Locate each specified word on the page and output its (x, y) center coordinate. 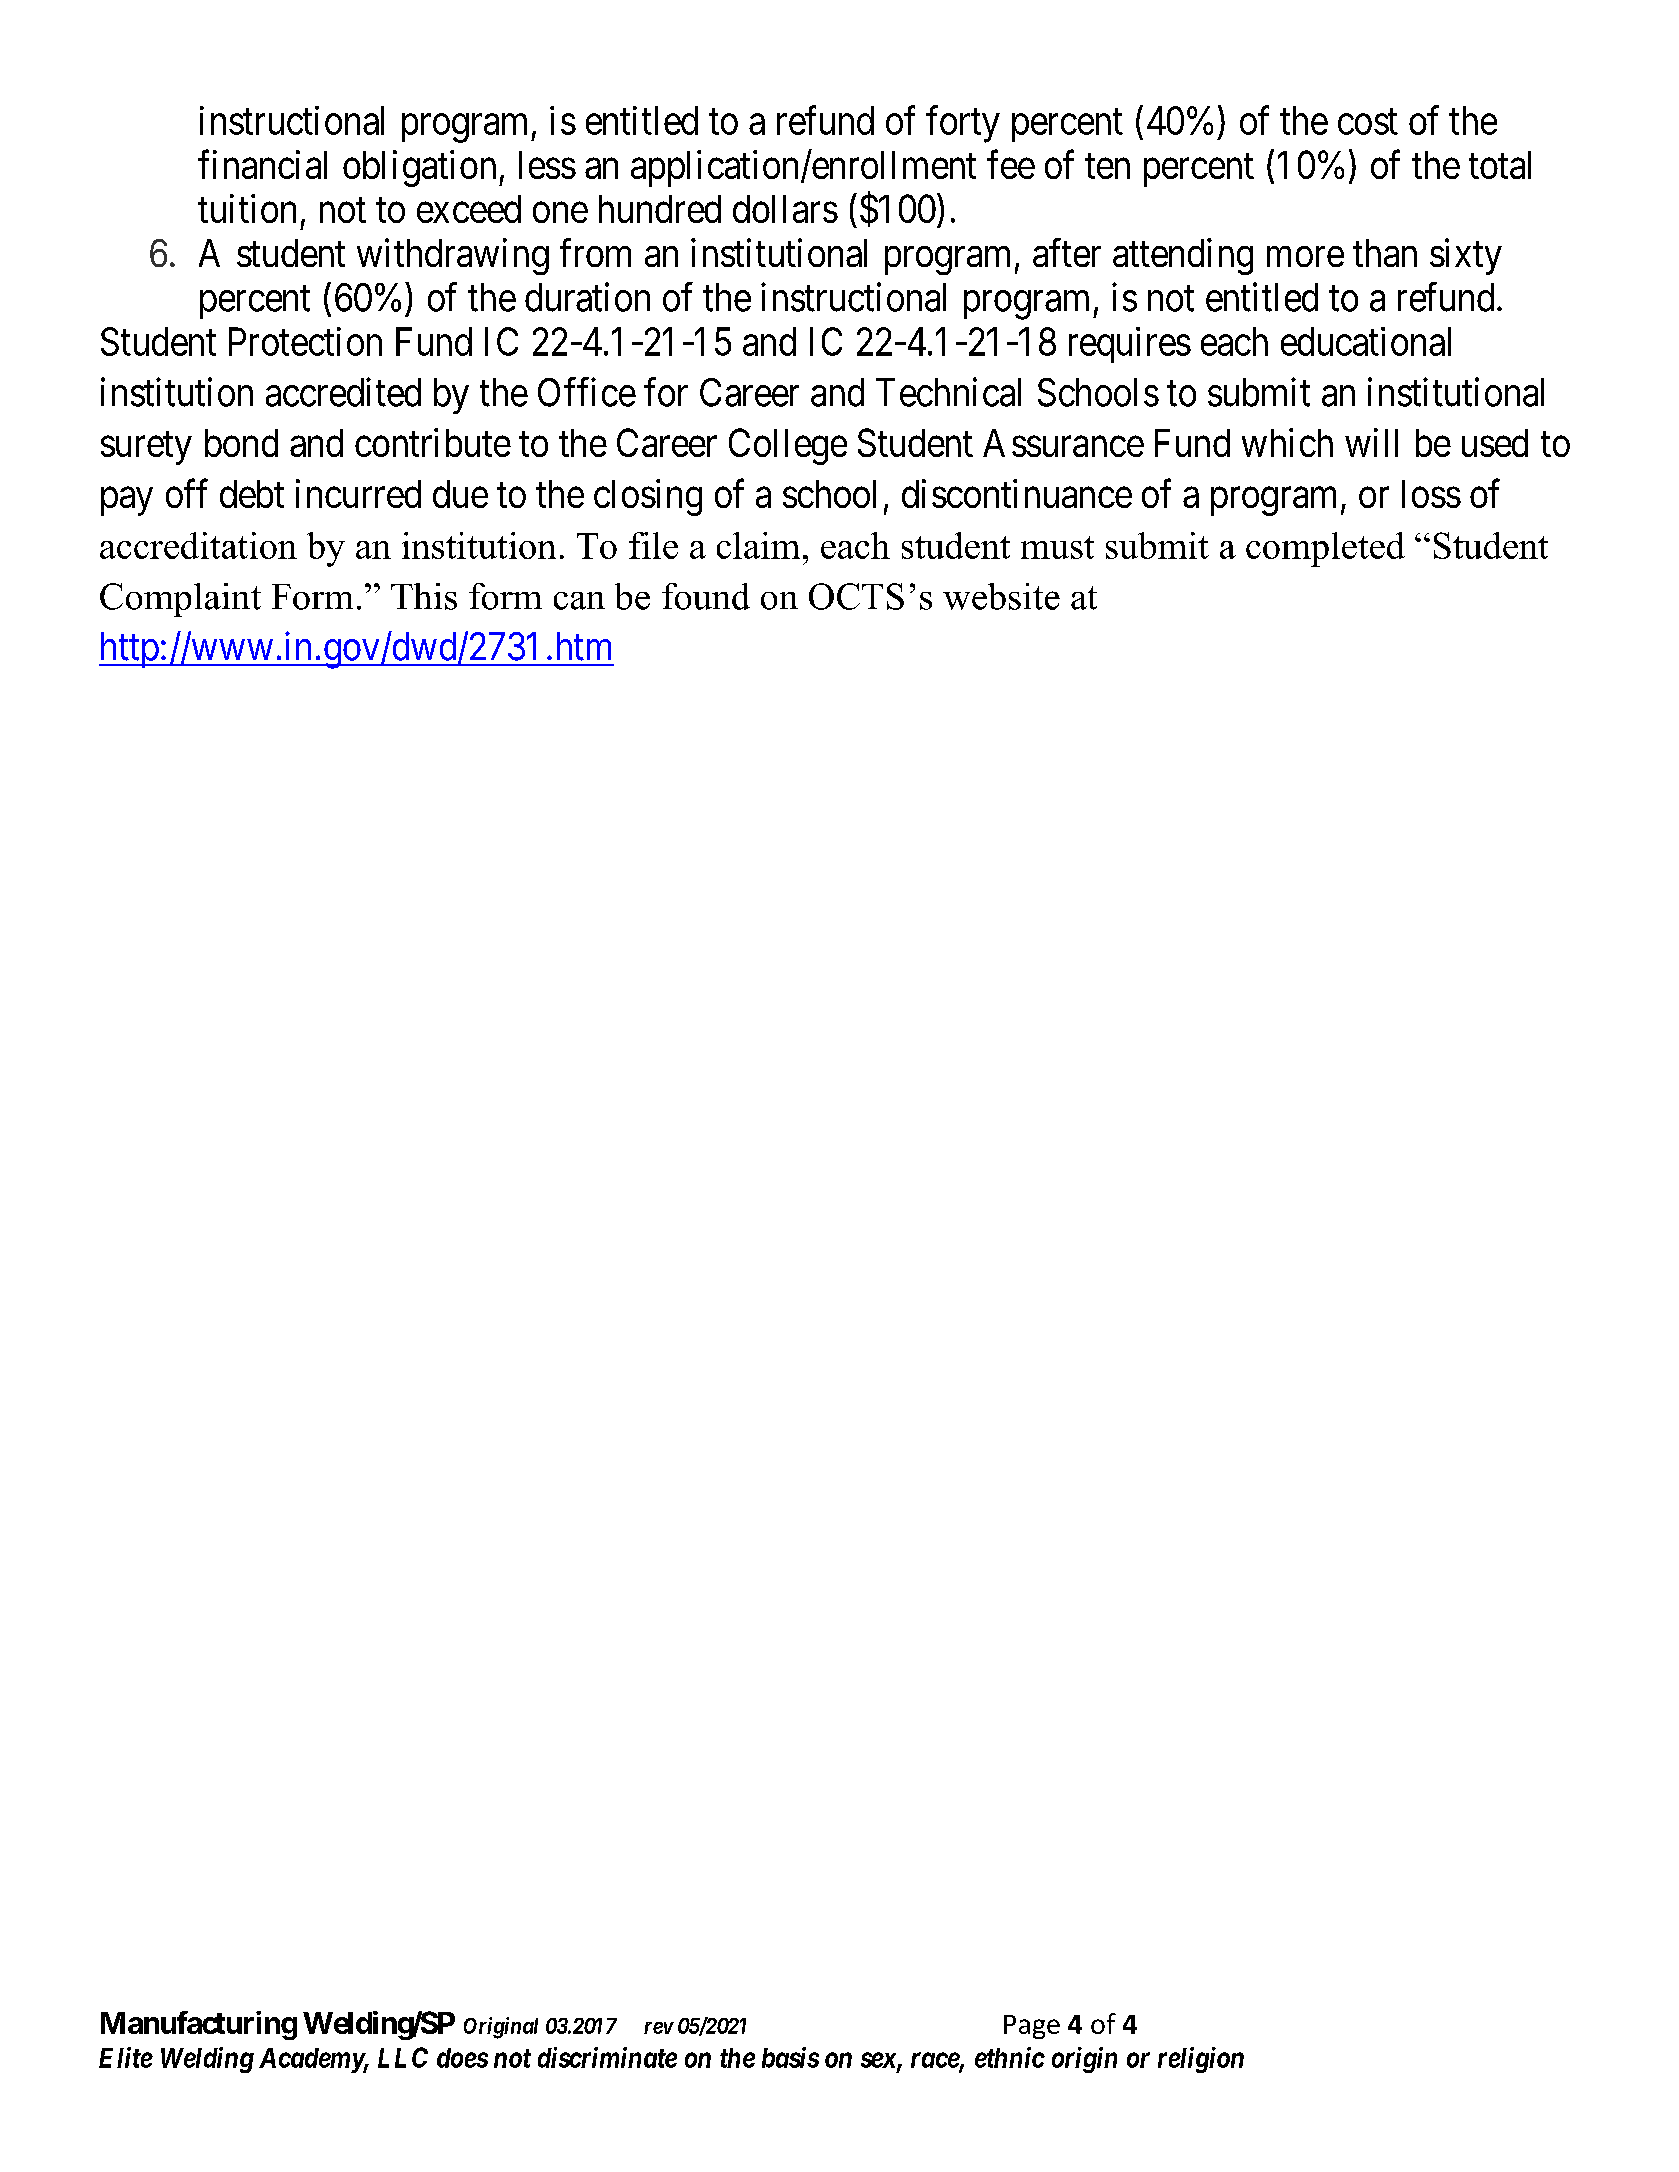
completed (1325, 549)
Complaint (180, 600)
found (706, 596)
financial (262, 164)
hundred (660, 209)
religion (1201, 2060)
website (1001, 596)
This (424, 596)
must (1057, 547)
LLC (403, 2057)
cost (1368, 122)
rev (659, 2028)
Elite (126, 2057)
